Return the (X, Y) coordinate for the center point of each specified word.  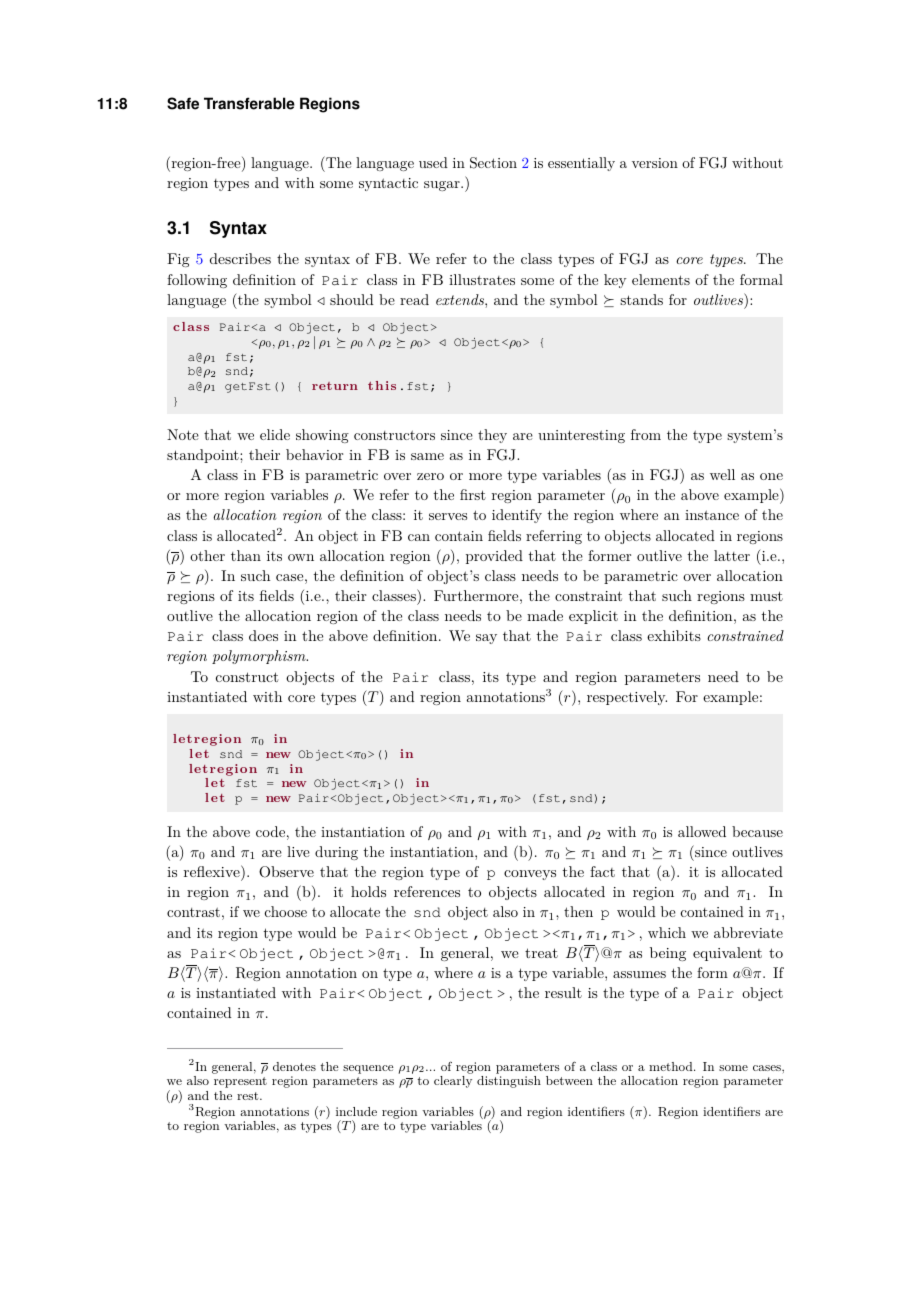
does (263, 635)
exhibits (674, 635)
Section (493, 163)
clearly (453, 1082)
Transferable (249, 103)
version (655, 163)
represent (240, 1082)
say (486, 639)
